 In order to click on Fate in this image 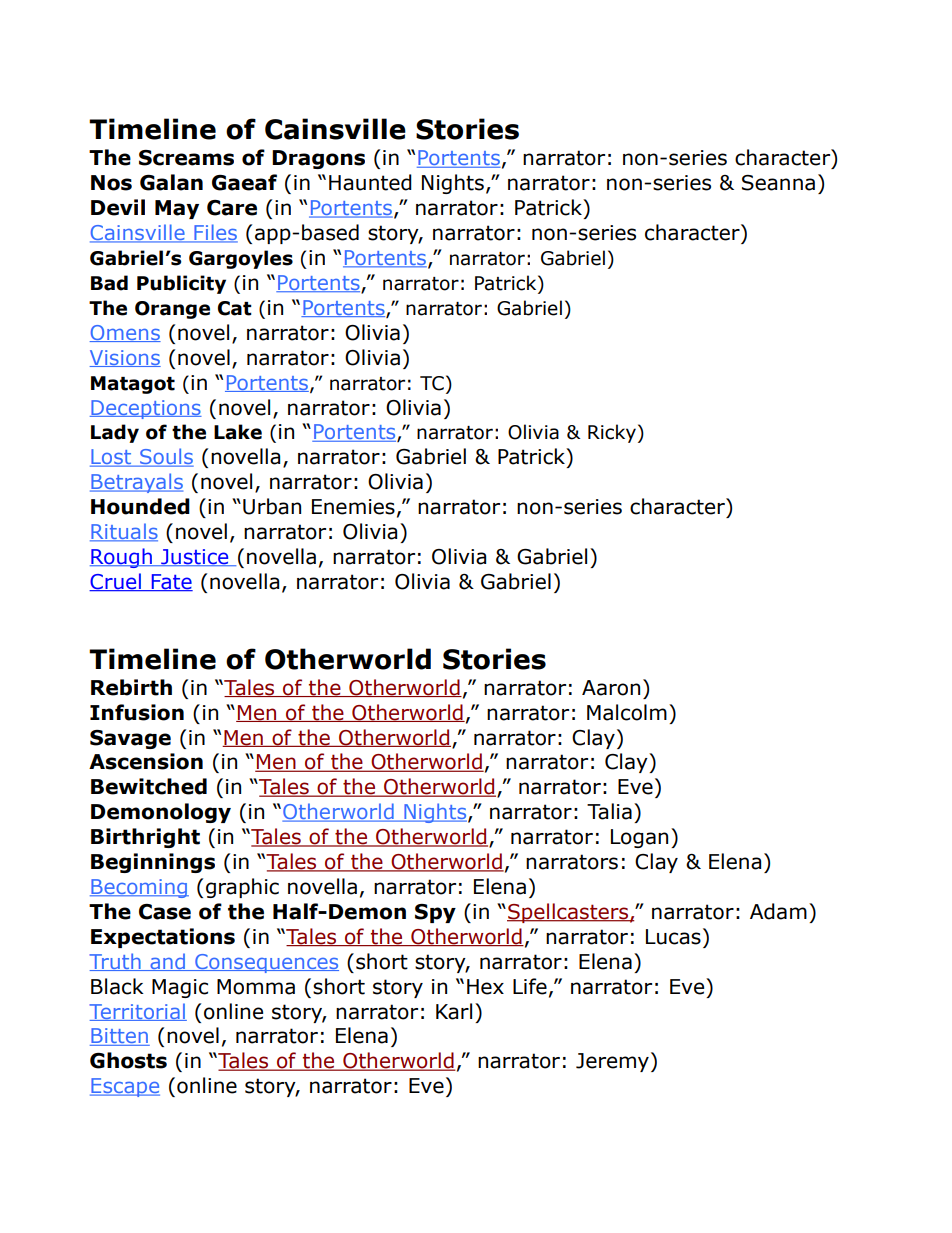, I will do `click(171, 582)`.
